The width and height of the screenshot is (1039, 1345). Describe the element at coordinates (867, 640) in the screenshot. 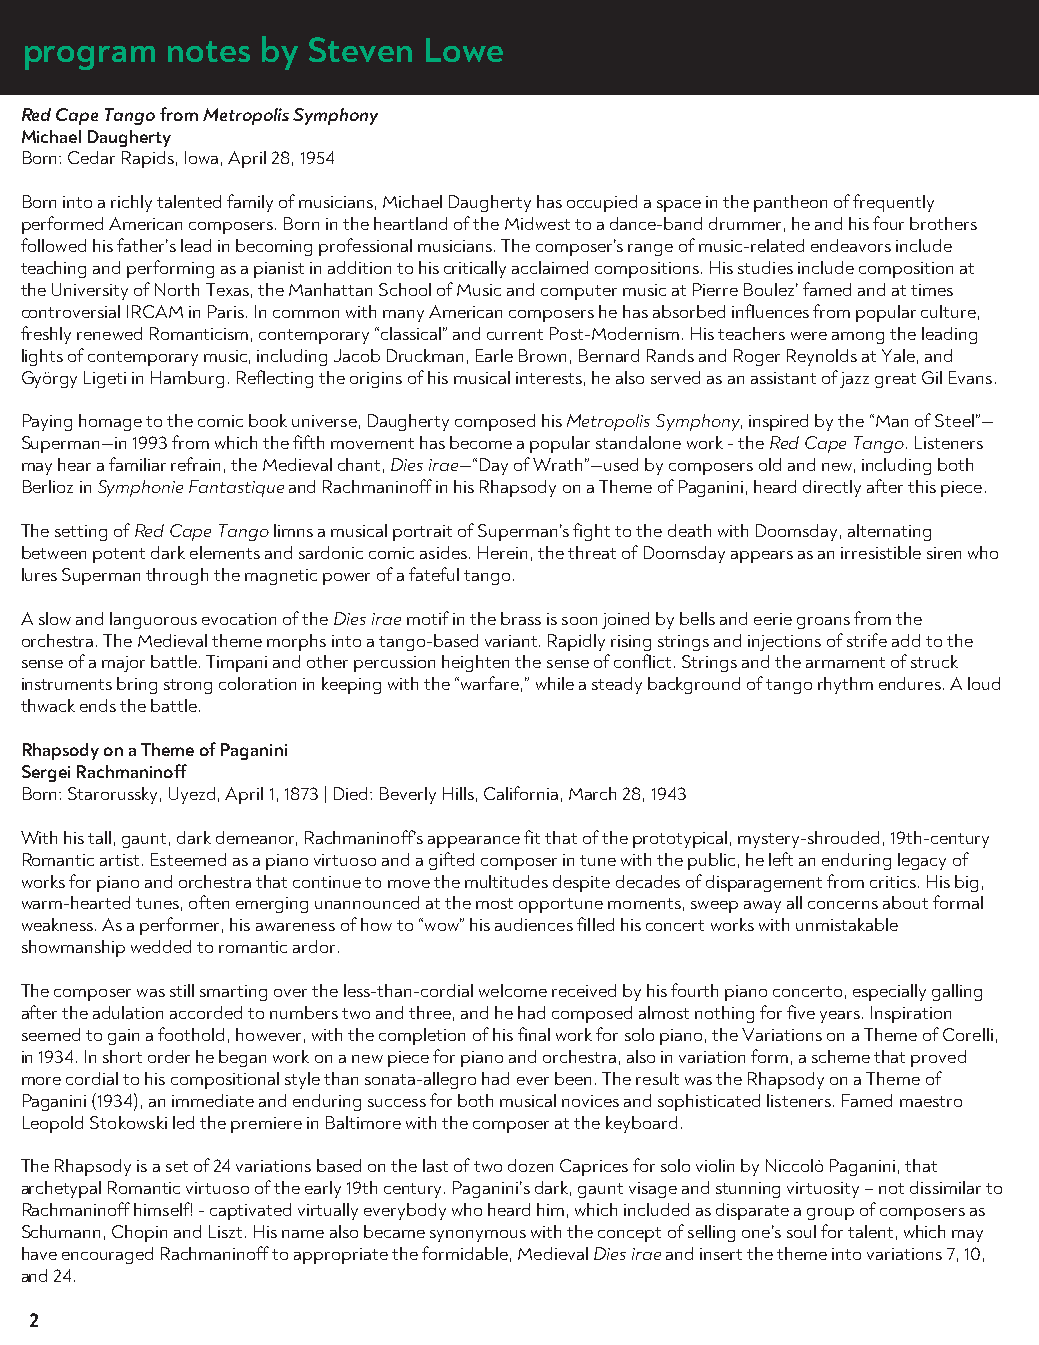

I see `strife` at that location.
